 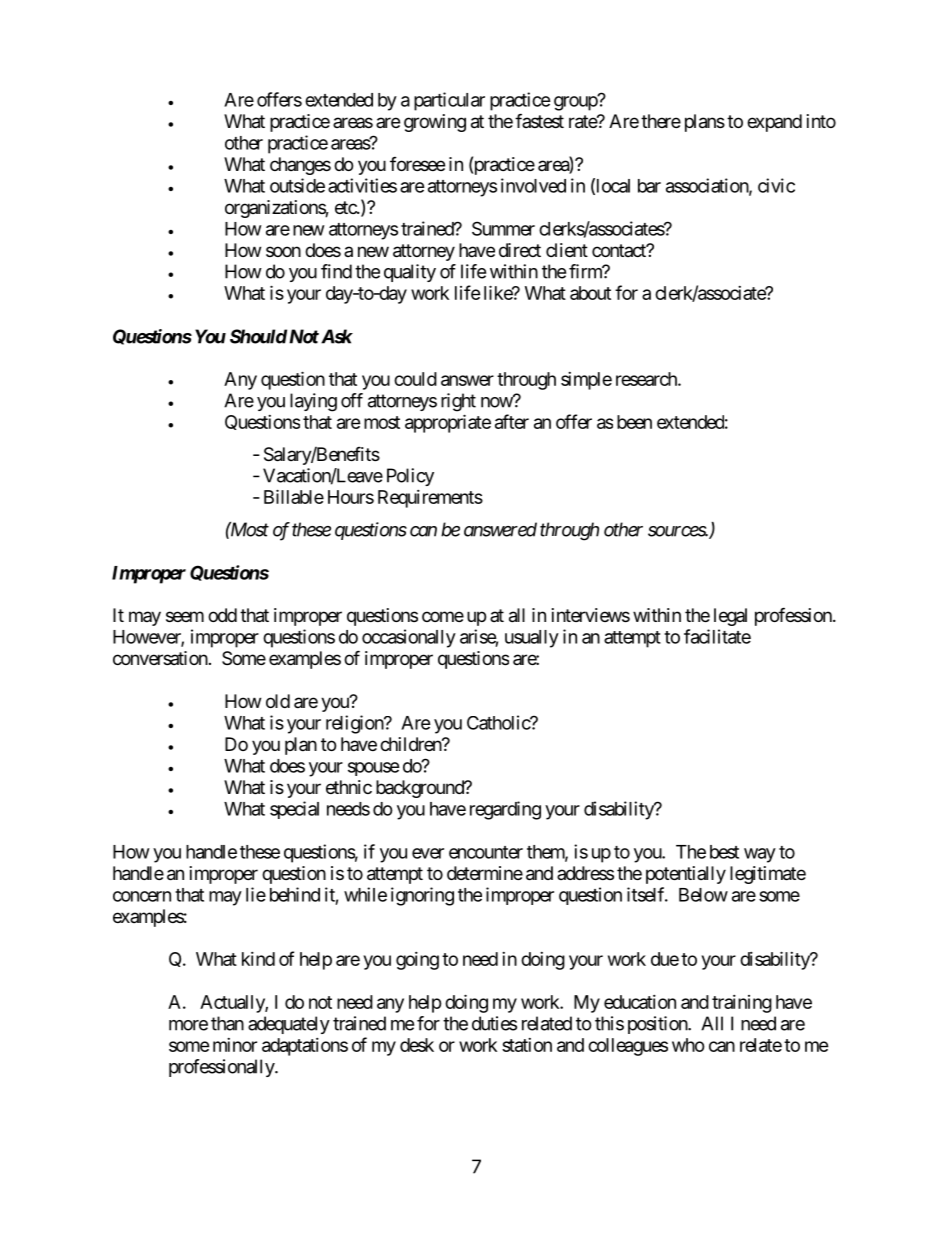 I want to click on odd, so click(x=222, y=615).
